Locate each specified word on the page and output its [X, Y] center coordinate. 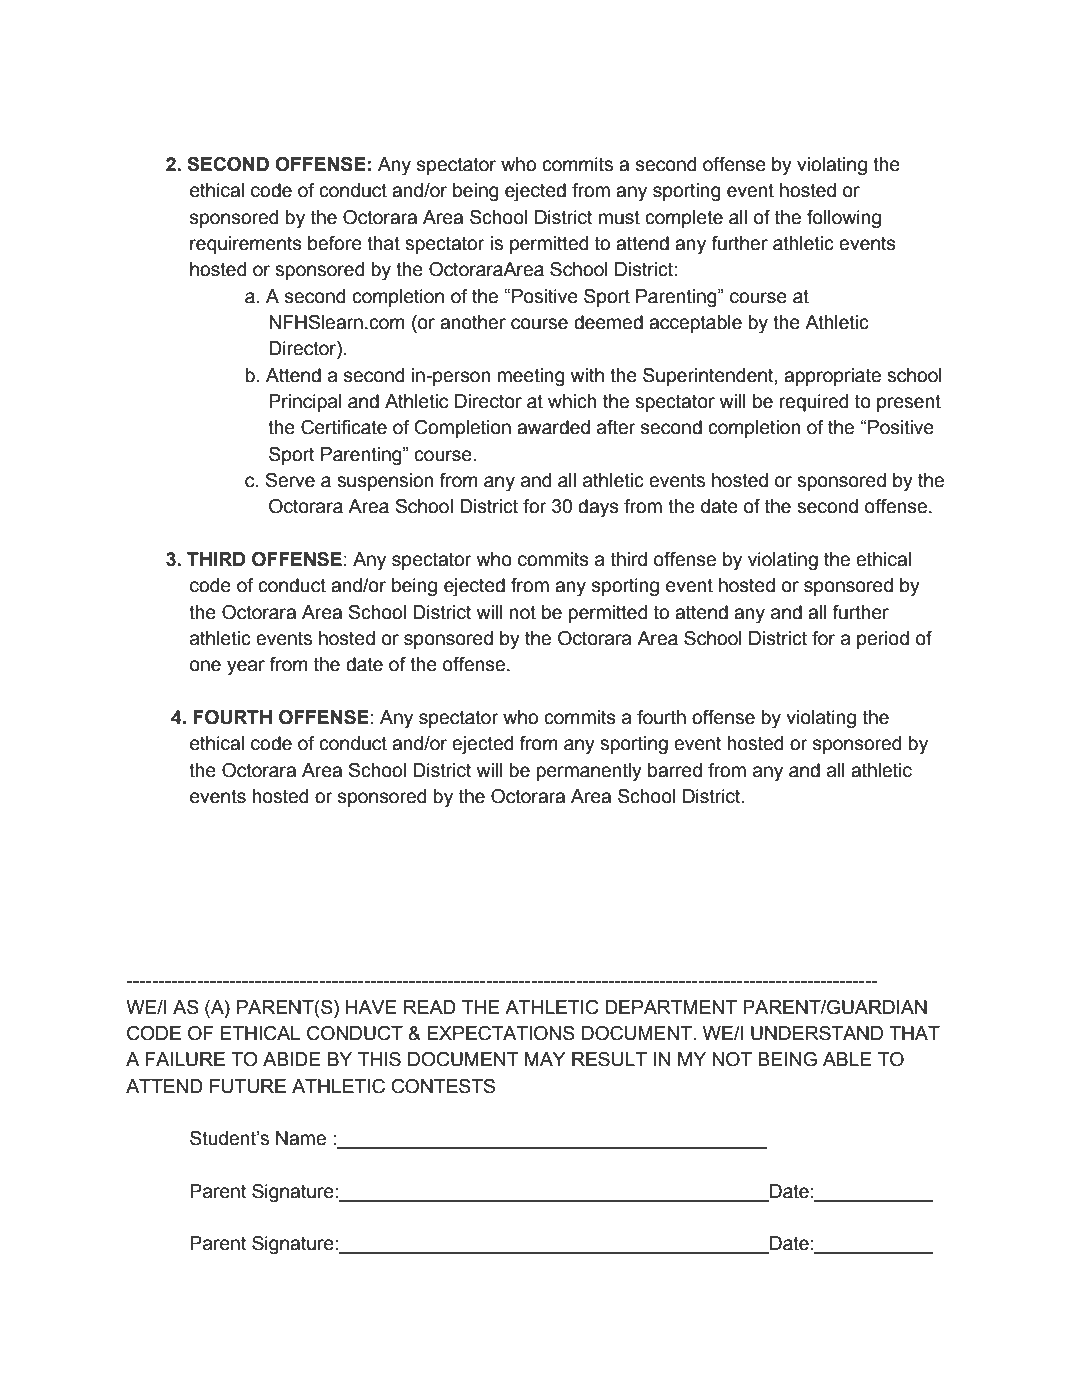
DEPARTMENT [671, 1007]
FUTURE [248, 1086]
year [246, 668]
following [844, 219]
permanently [589, 772]
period [883, 640]
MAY [545, 1059]
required [813, 403]
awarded [553, 427]
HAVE [371, 1007]
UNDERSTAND [817, 1033]
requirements [246, 245]
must [619, 217]
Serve [290, 480]
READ [430, 1007]
